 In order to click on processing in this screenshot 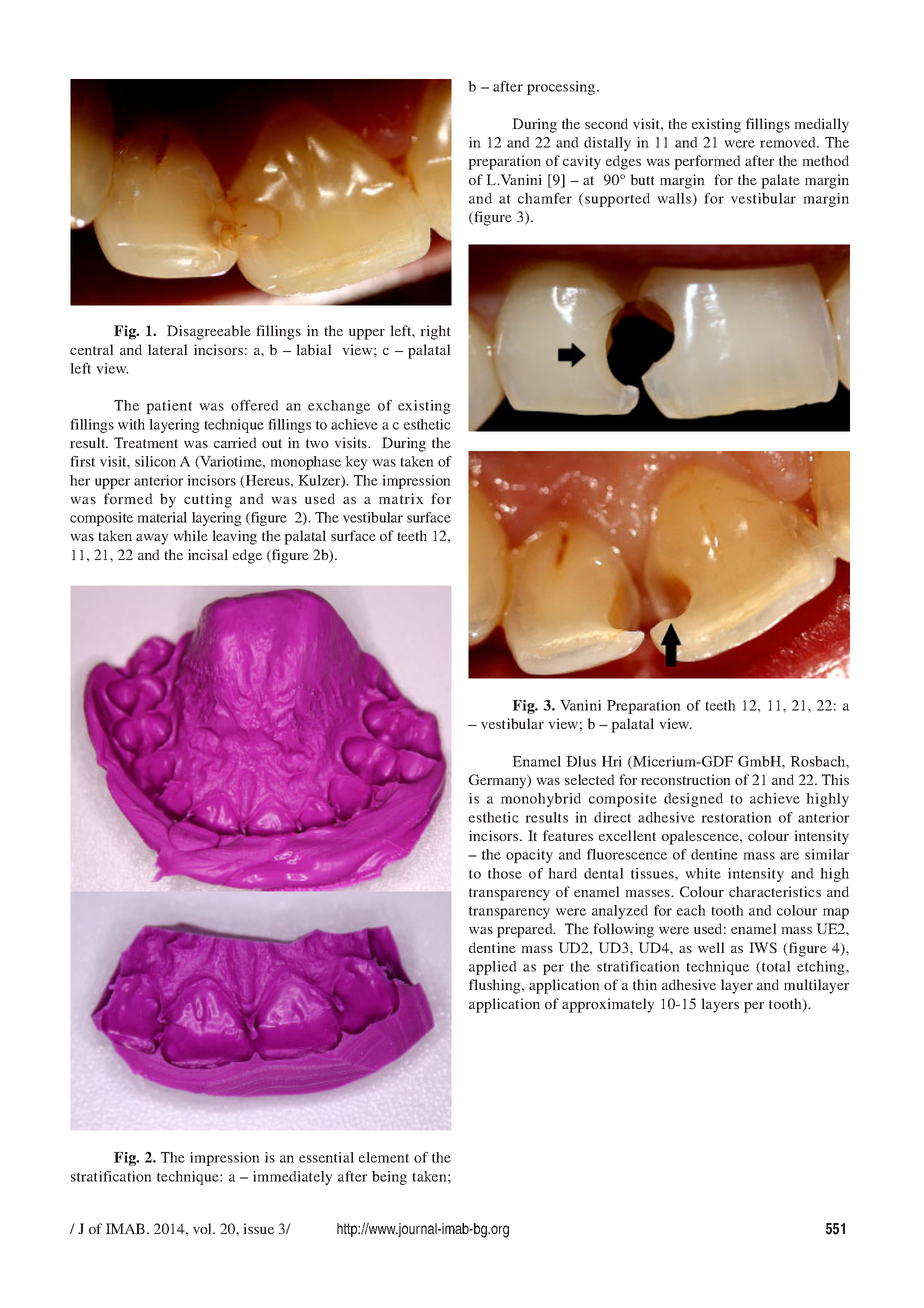, I will do `click(562, 88)`.
